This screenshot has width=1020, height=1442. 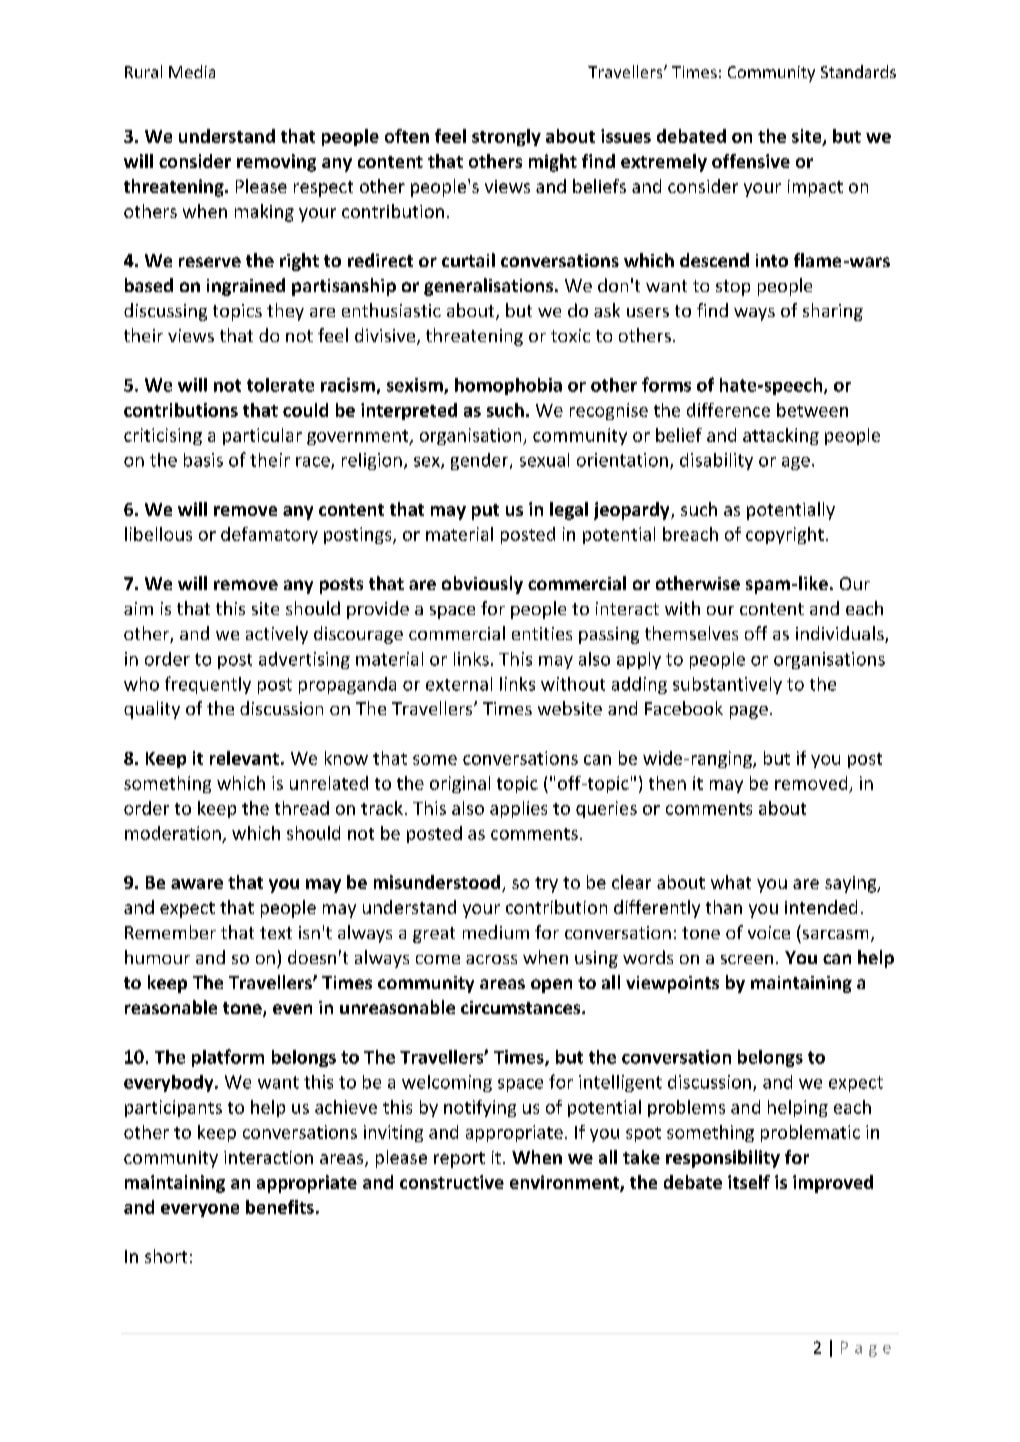 I want to click on offensive, so click(x=751, y=161).
